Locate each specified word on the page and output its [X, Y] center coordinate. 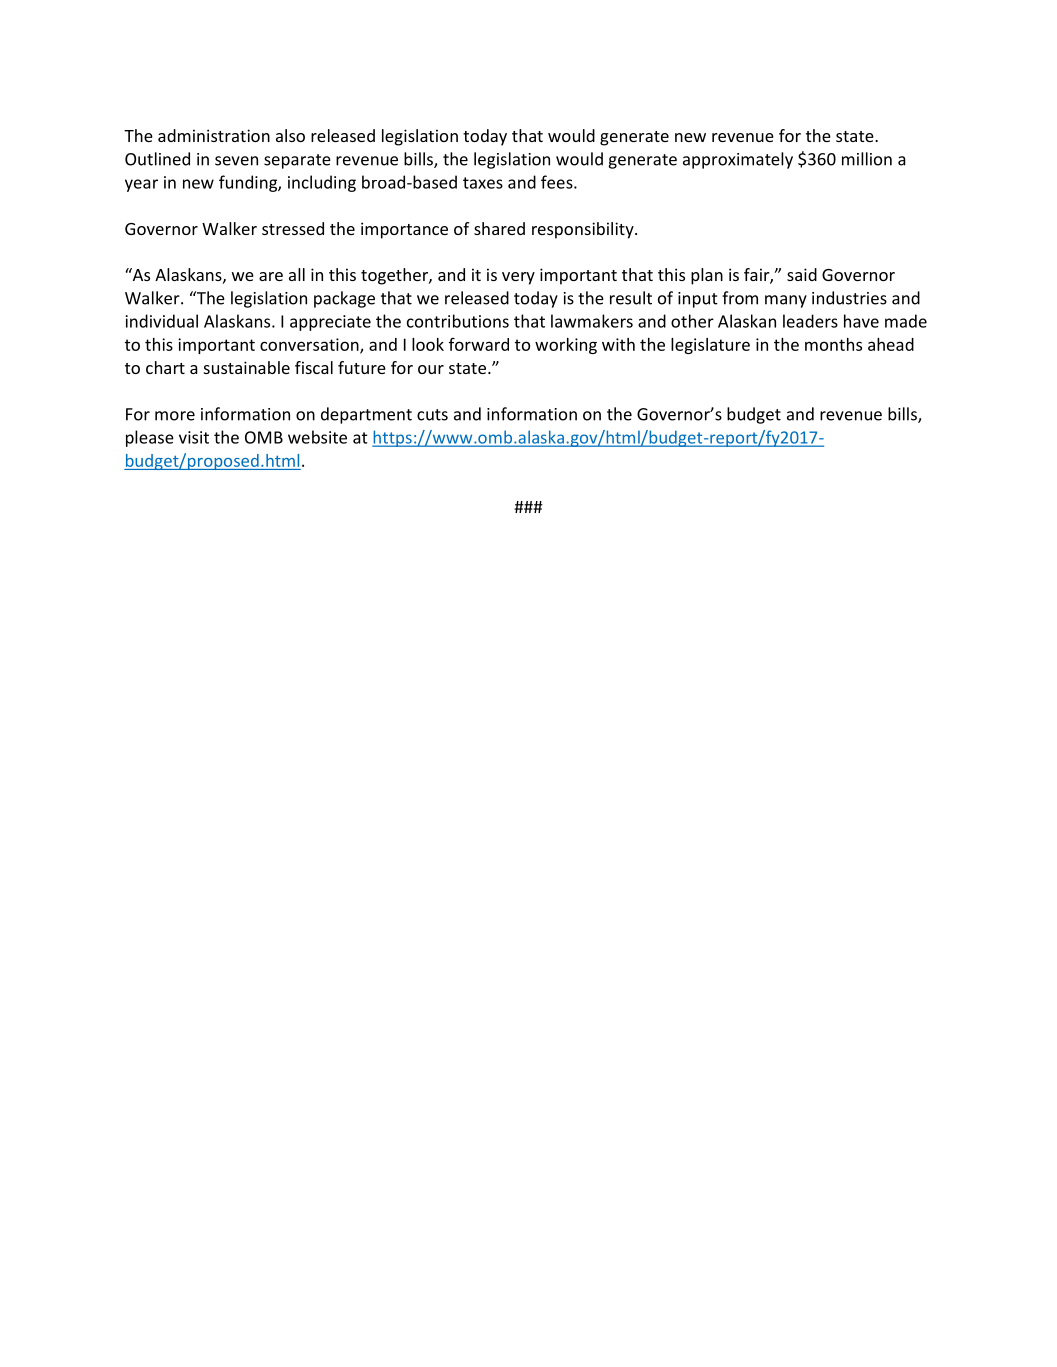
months [833, 344]
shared [499, 228]
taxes [483, 183]
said [802, 274]
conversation [310, 345]
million [867, 159]
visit [194, 437]
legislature [710, 346]
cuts [432, 415]
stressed [293, 228]
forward [479, 344]
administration [214, 135]
